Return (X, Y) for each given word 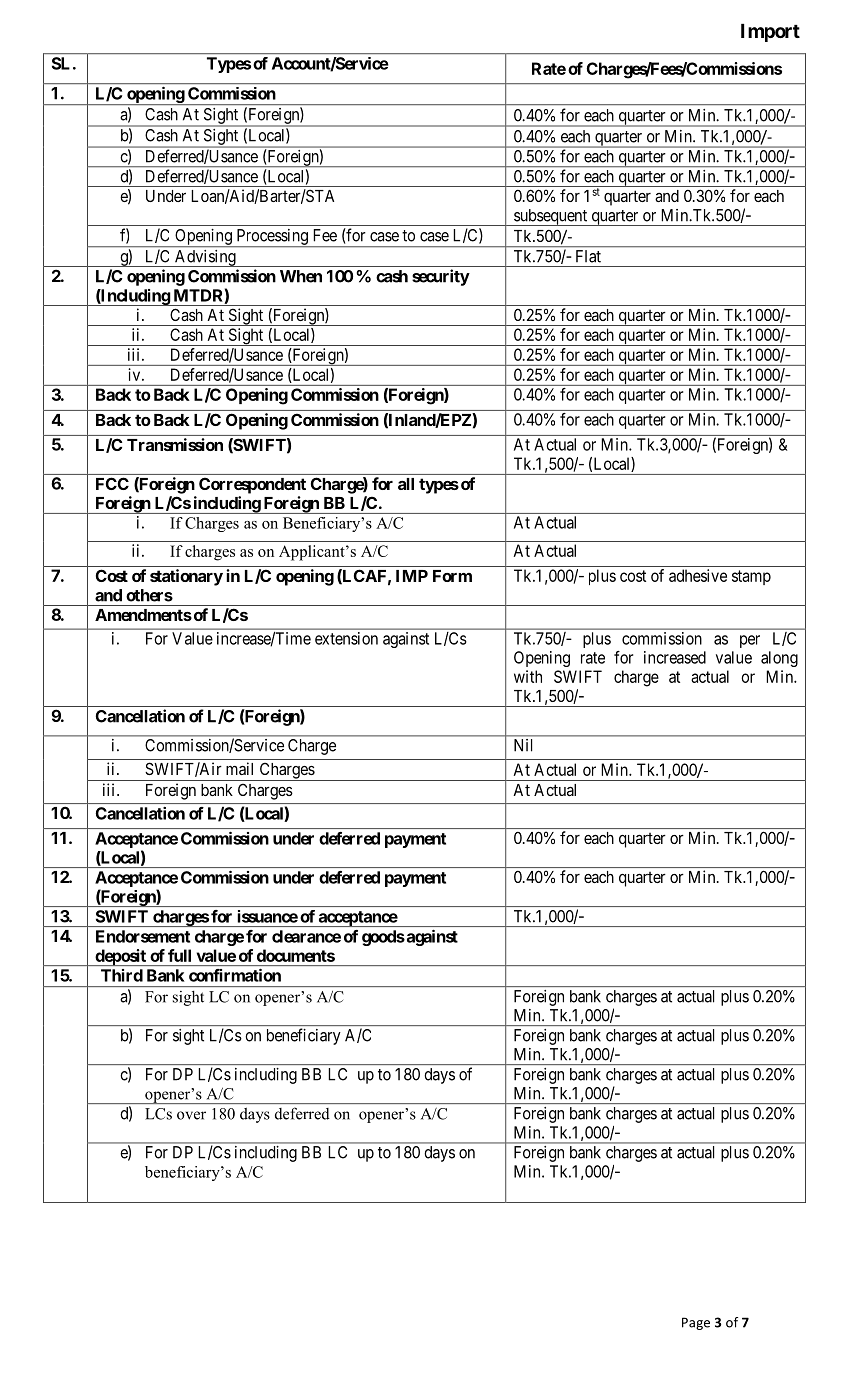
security (441, 277)
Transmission (175, 444)
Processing (272, 238)
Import (770, 33)
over (191, 1115)
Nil (523, 745)
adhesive (698, 575)
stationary (186, 577)
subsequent (551, 217)
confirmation (235, 975)
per (750, 641)
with (528, 676)
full (179, 955)
